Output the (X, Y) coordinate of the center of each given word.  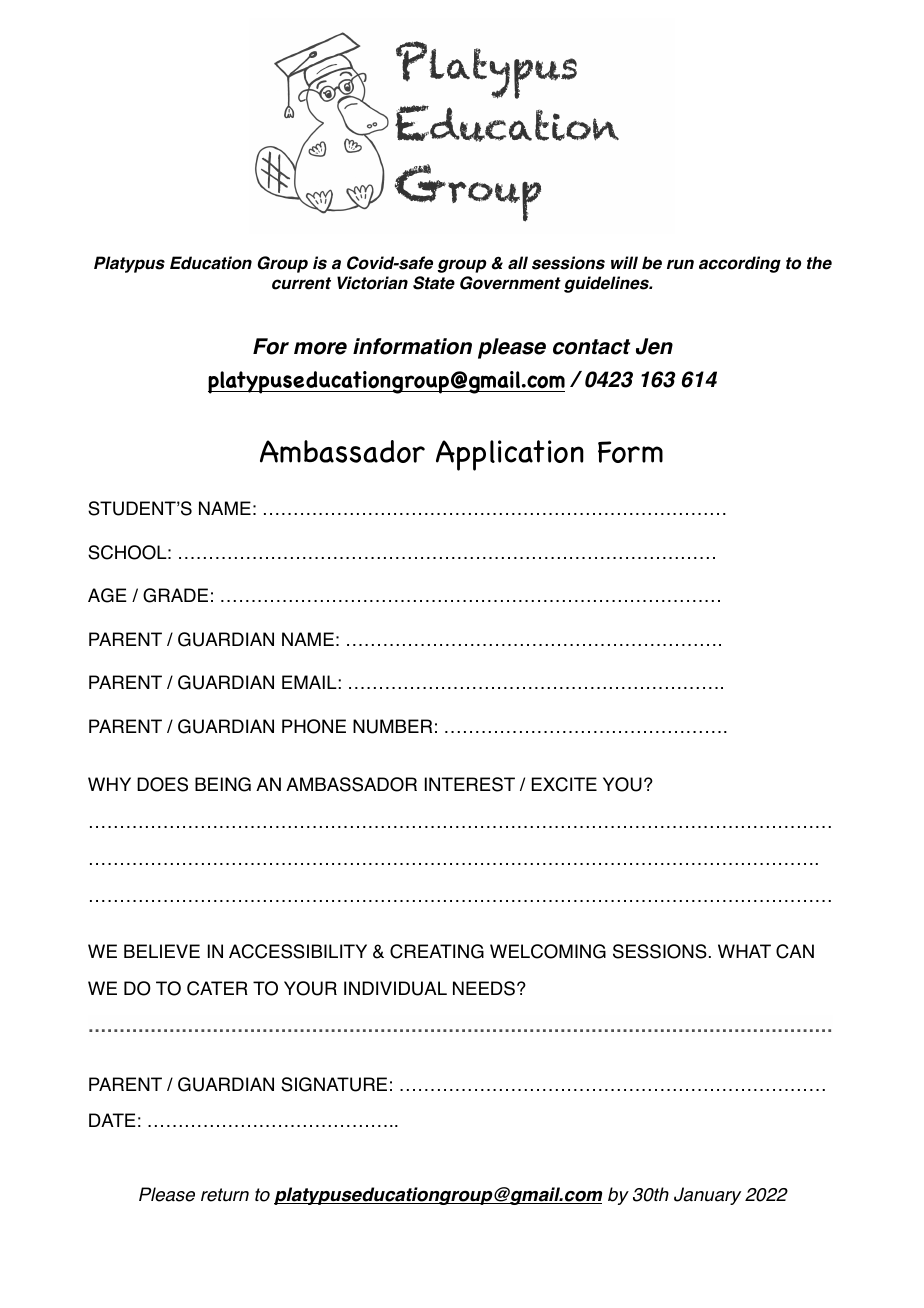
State (434, 283)
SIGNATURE (334, 1084)
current (301, 283)
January (707, 1196)
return (225, 1195)
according (740, 264)
